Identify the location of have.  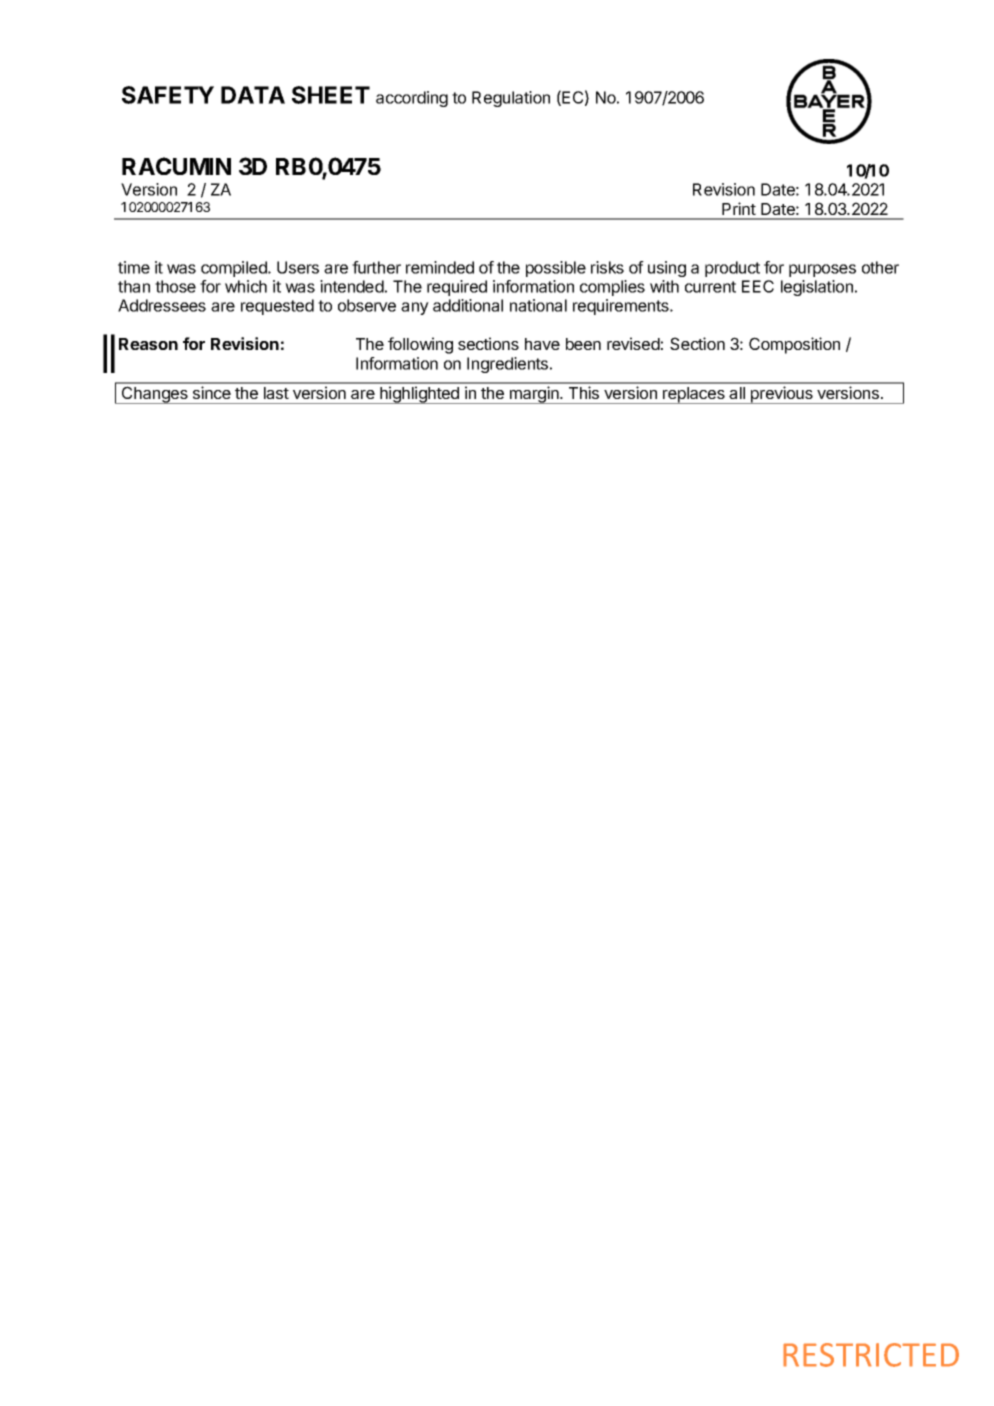
(542, 344).
